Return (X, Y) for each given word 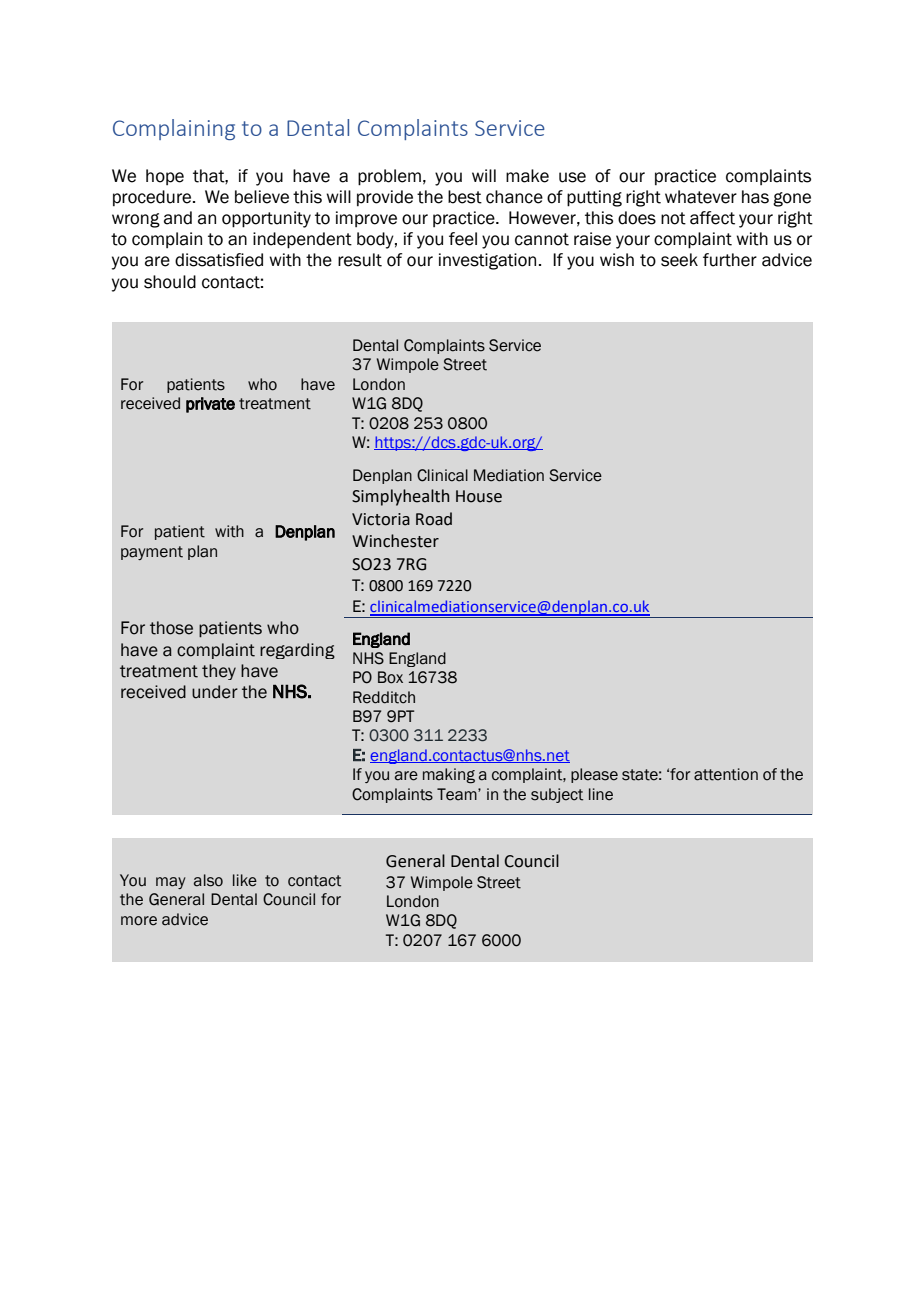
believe (262, 197)
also (208, 880)
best (465, 197)
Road (434, 519)
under (215, 692)
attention (726, 774)
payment (152, 553)
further (730, 260)
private (210, 405)
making (449, 776)
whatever (701, 197)
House (479, 496)
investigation (487, 261)
